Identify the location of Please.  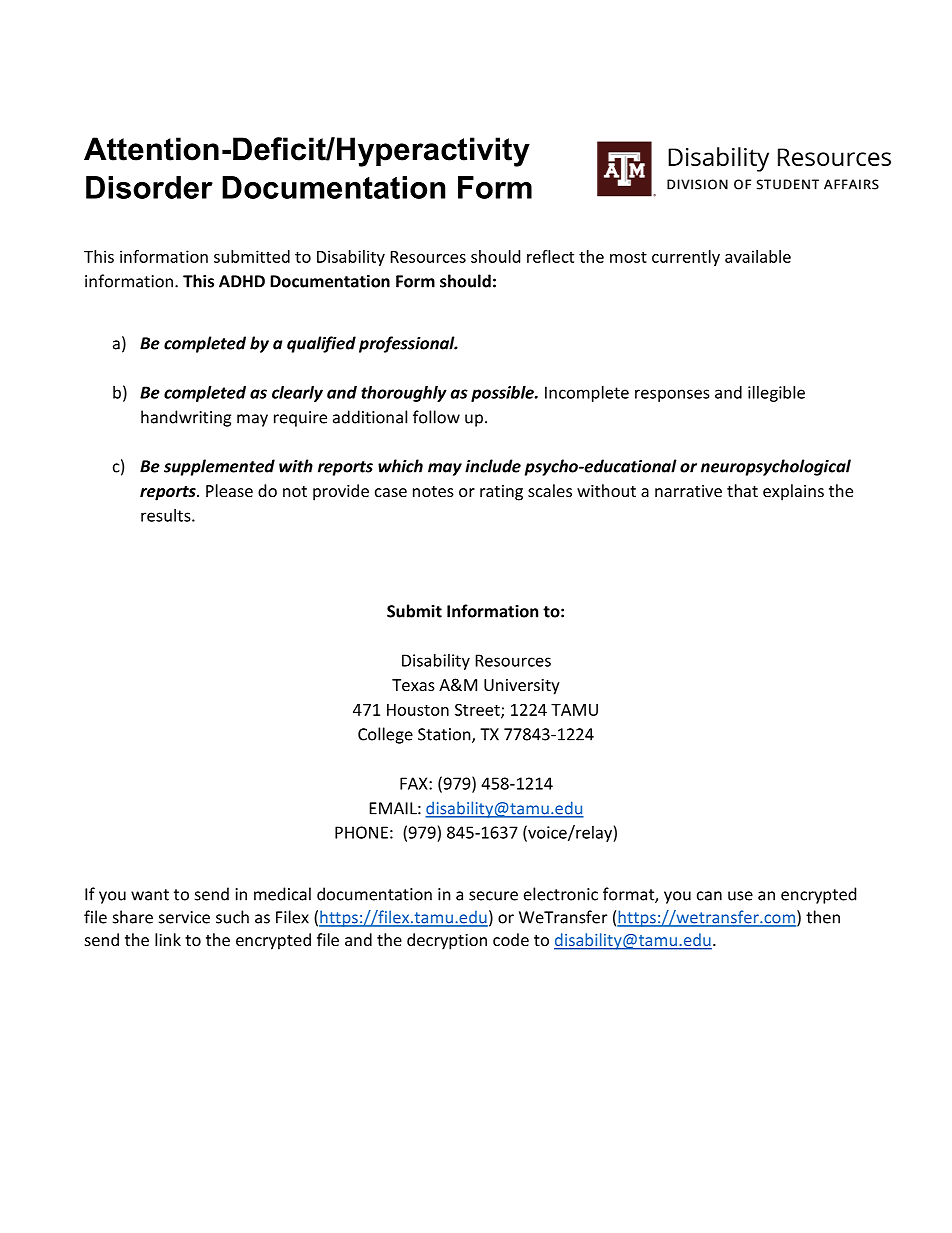
(229, 490).
